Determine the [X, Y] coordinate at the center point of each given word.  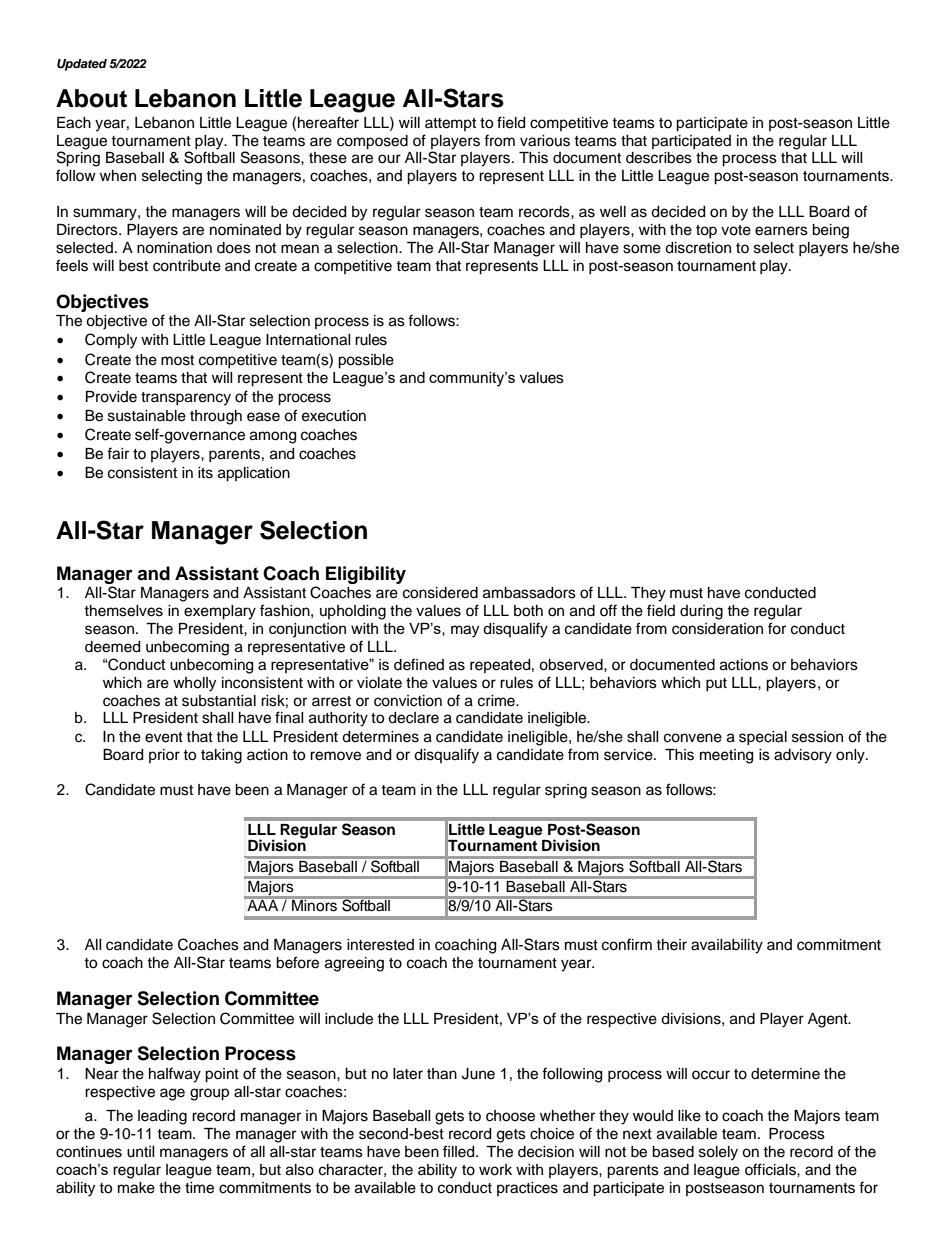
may [465, 631]
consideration [717, 629]
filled [460, 1151]
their [671, 945]
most [177, 360]
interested [380, 945]
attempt [450, 124]
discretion [698, 248]
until [141, 1152]
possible [366, 361]
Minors [314, 905]
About [91, 98]
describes [659, 158]
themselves [123, 611]
